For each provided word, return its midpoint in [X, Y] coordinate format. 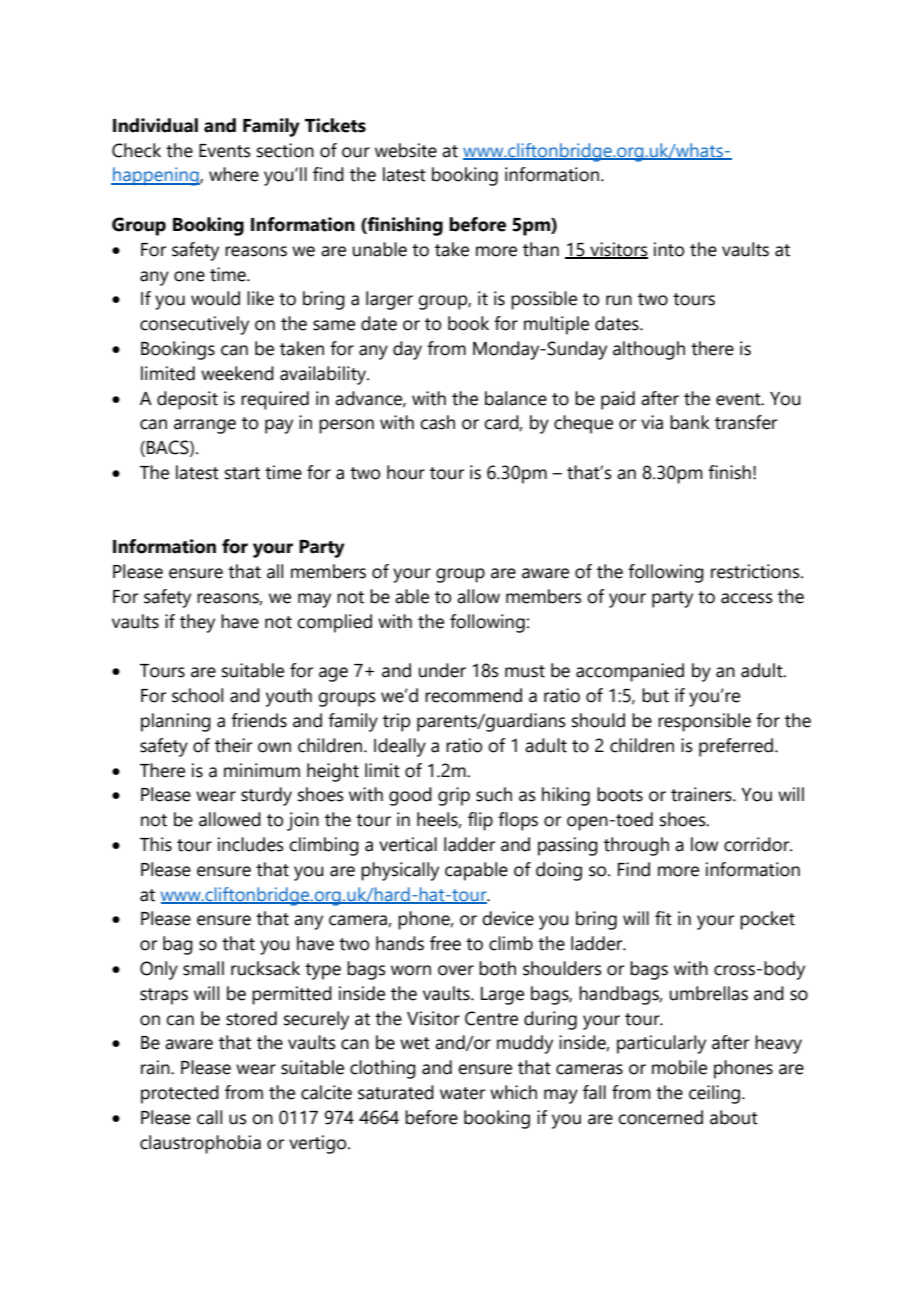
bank [690, 422]
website [406, 150]
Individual [155, 125]
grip [454, 796]
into [669, 249]
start [242, 473]
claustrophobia [200, 1144]
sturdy [266, 796]
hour [406, 472]
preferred [737, 747]
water [462, 1093]
